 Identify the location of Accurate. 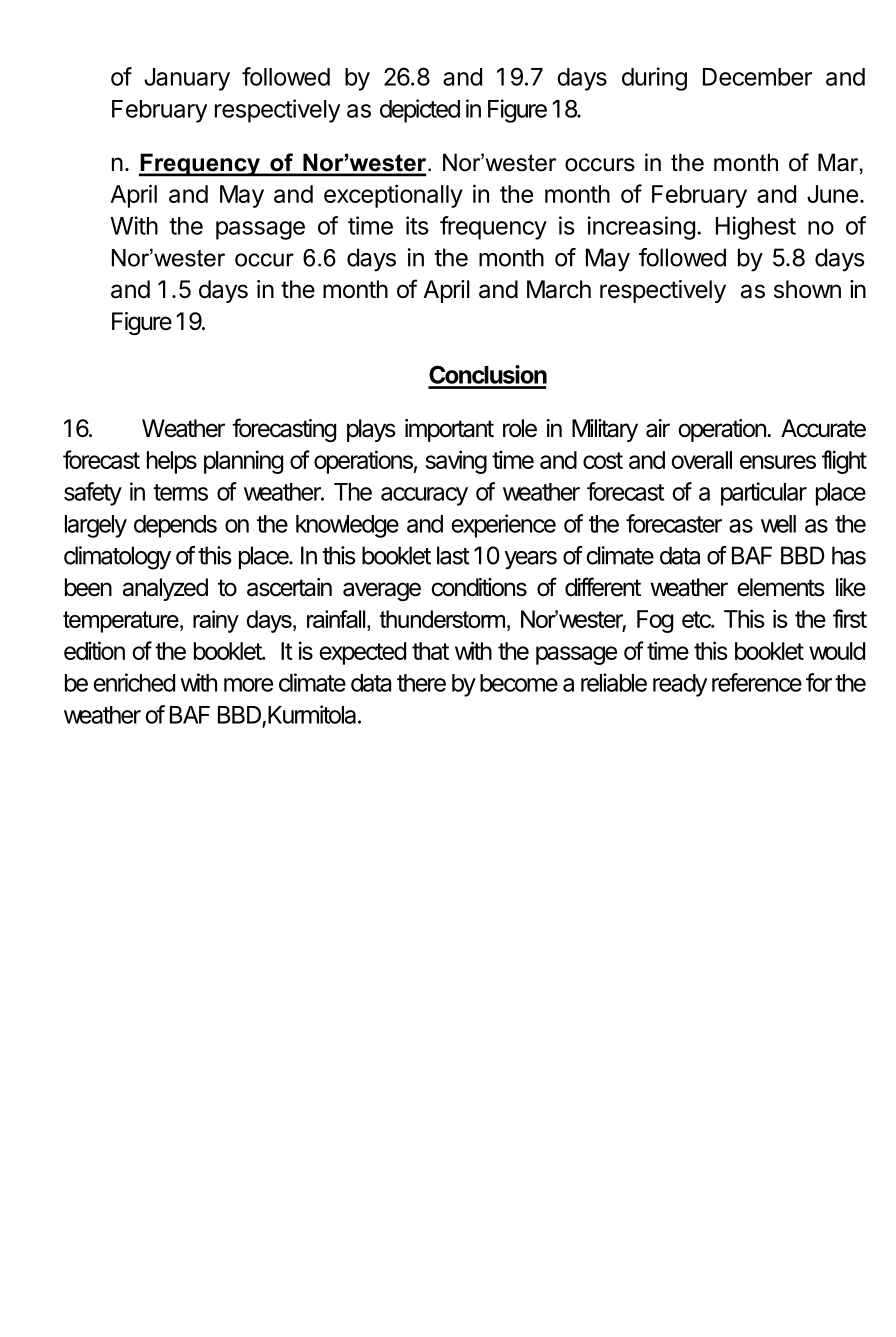
(823, 428).
